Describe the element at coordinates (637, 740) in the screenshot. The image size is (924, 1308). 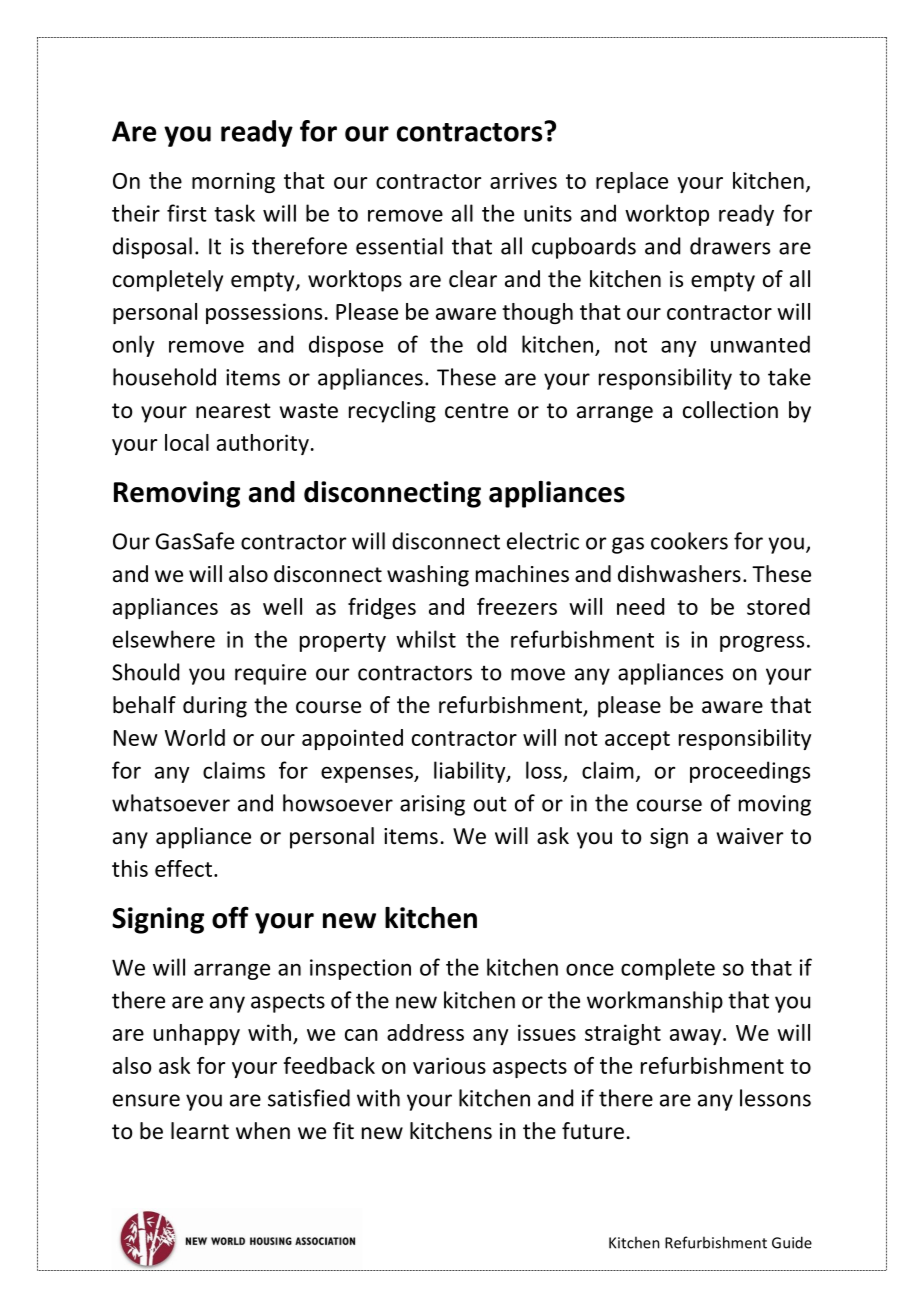
I see `accept` at that location.
